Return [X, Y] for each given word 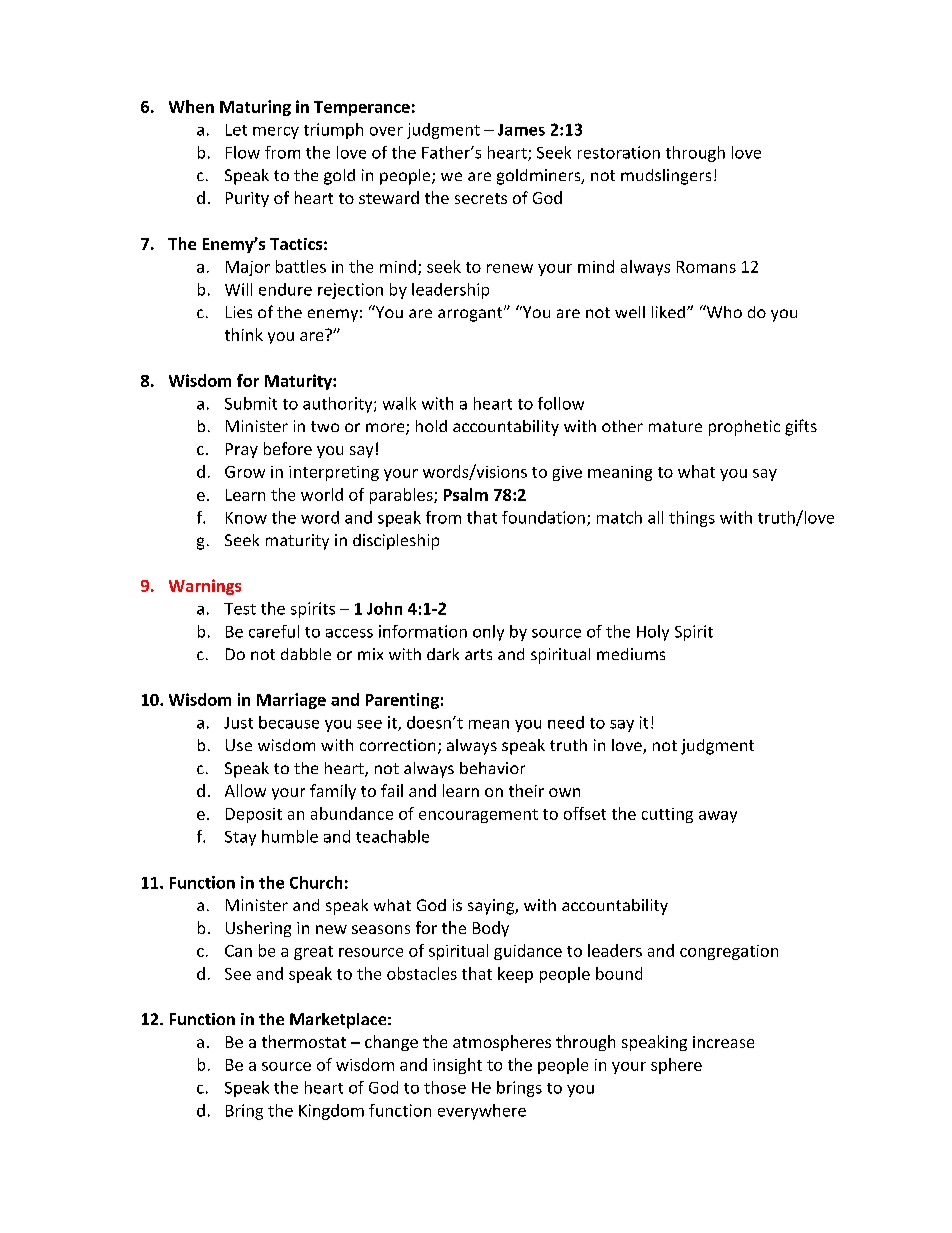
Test [240, 609]
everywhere [482, 1112]
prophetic [744, 428]
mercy [276, 133]
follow [561, 403]
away [718, 817]
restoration [619, 152]
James [521, 130]
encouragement [478, 816]
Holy [653, 633]
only [488, 633]
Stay [240, 838]
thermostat [304, 1041]
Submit [251, 403]
